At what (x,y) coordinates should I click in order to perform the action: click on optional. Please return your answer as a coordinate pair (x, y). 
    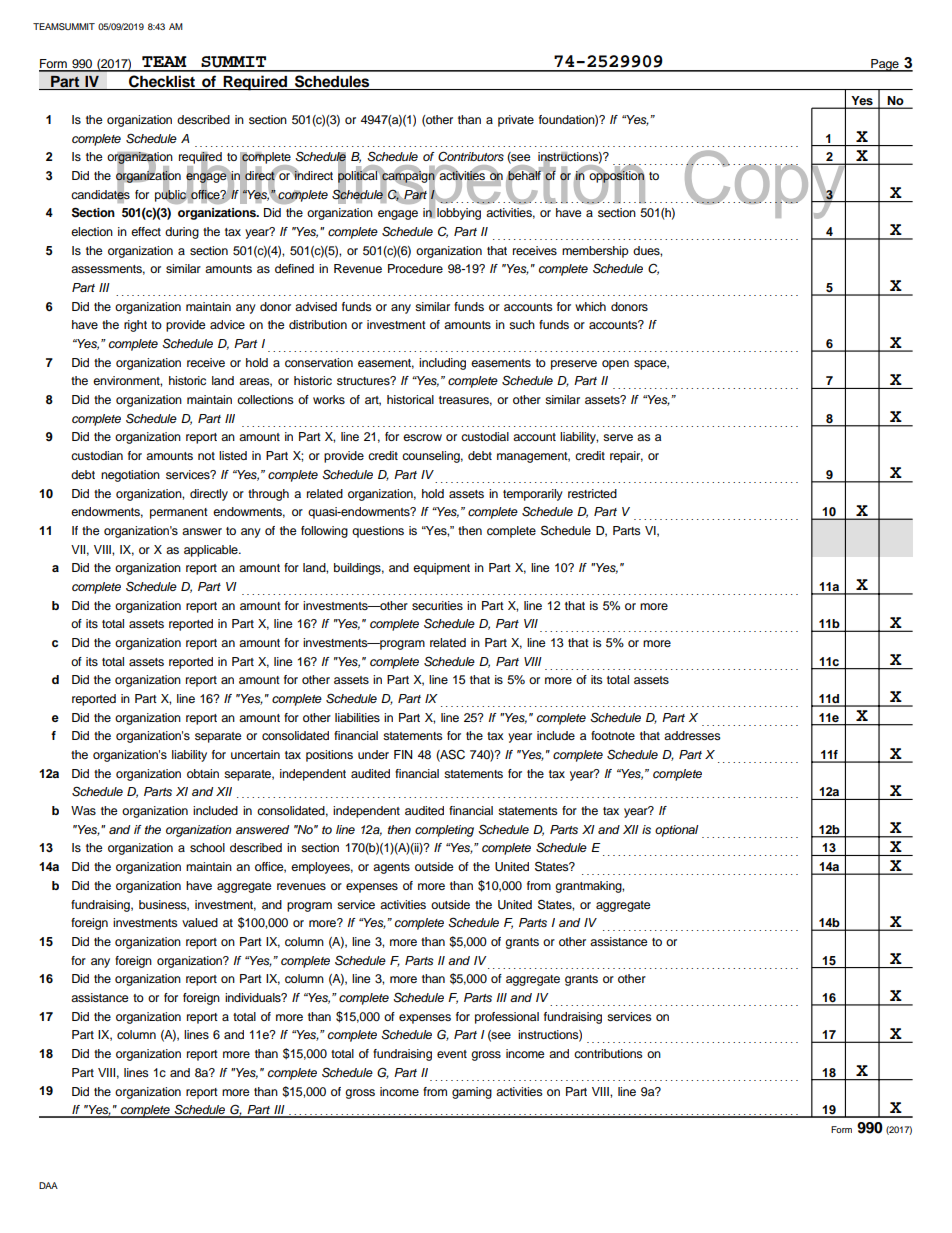
    Looking at the image, I should click on (677, 831).
